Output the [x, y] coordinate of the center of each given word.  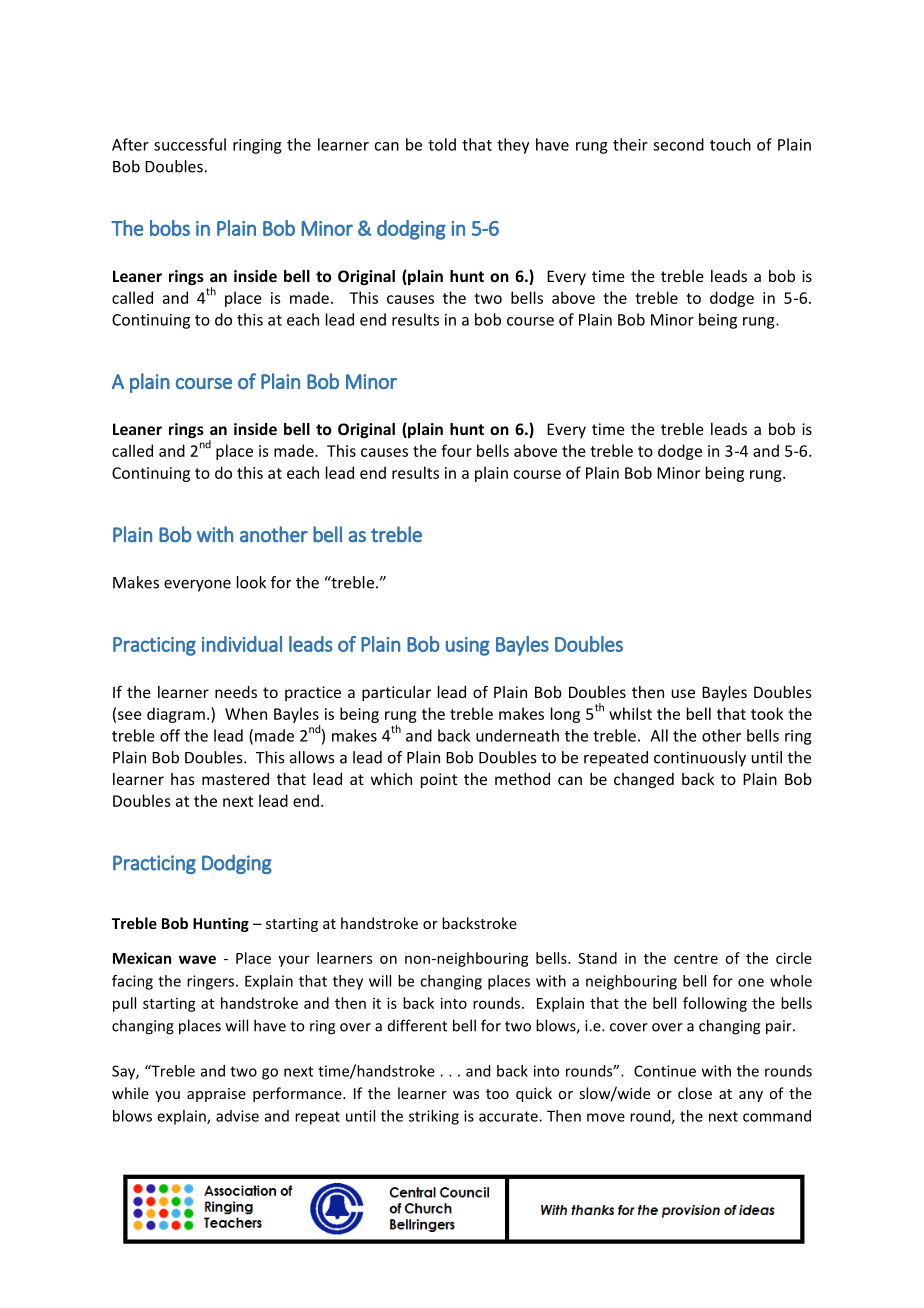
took [767, 713]
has [183, 779]
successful [190, 144]
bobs [170, 228]
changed [644, 780]
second [678, 144]
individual [242, 644]
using [468, 646]
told [442, 144]
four [456, 450]
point [439, 780]
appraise [216, 1095]
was [466, 1095]
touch [730, 144]
